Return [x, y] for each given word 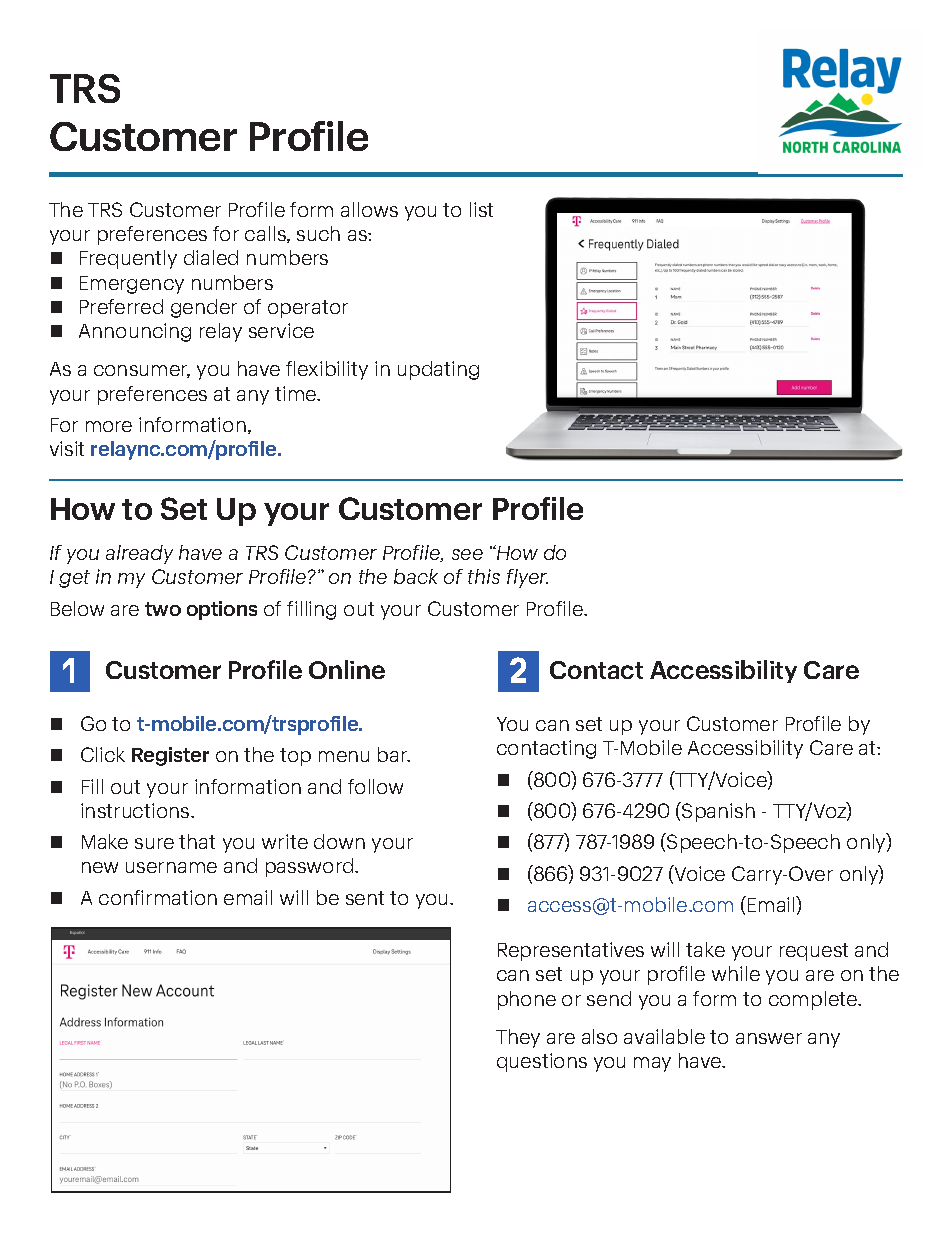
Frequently [128, 259]
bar [394, 754]
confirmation [158, 897]
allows [369, 209]
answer [769, 1038]
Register [170, 756]
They [518, 1038]
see [467, 554]
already [139, 554]
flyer [527, 578]
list [481, 209]
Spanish [717, 812]
